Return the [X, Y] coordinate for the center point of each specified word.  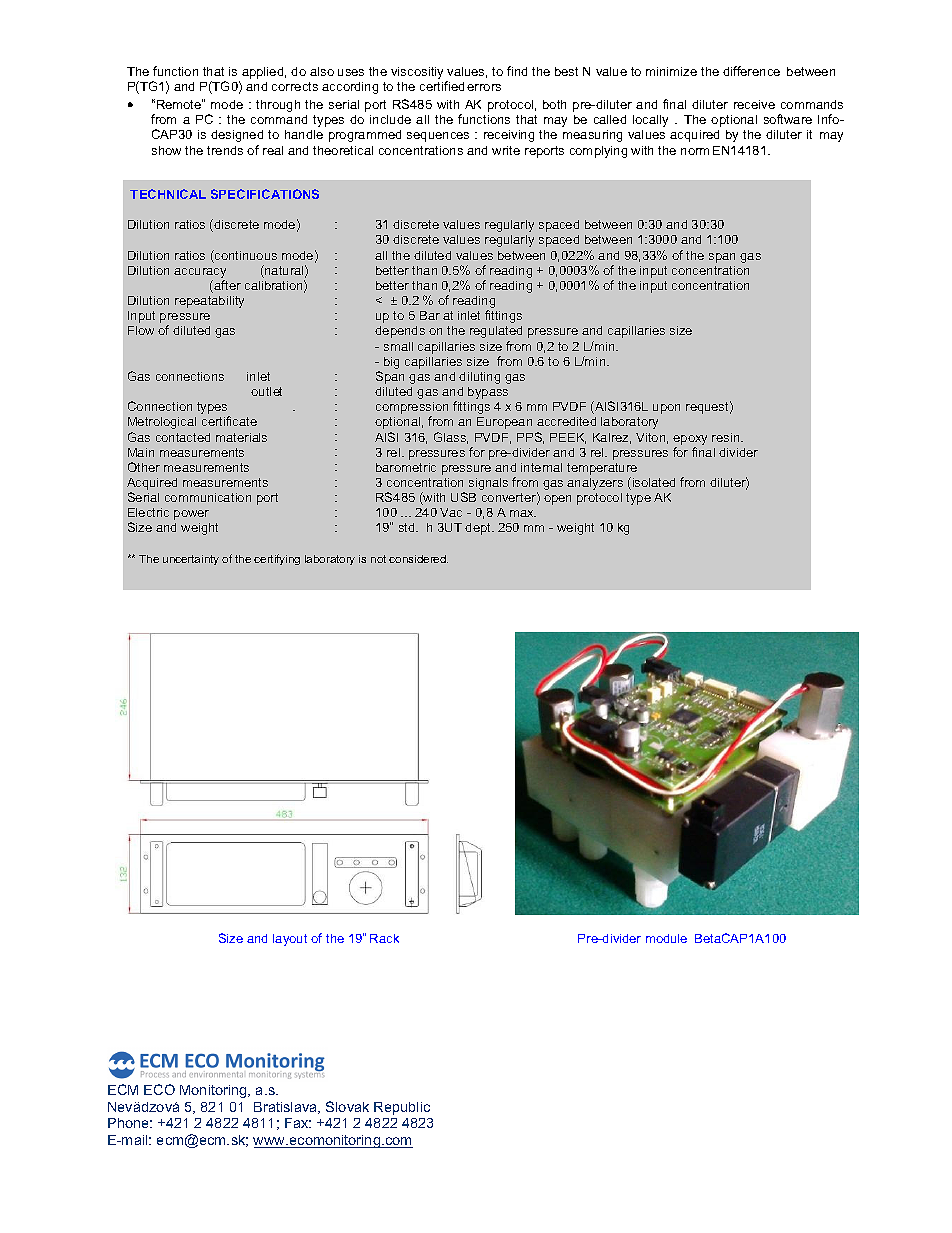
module [666, 938]
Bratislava [287, 1108]
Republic [402, 1108]
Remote [180, 104]
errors [484, 87]
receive [754, 104]
